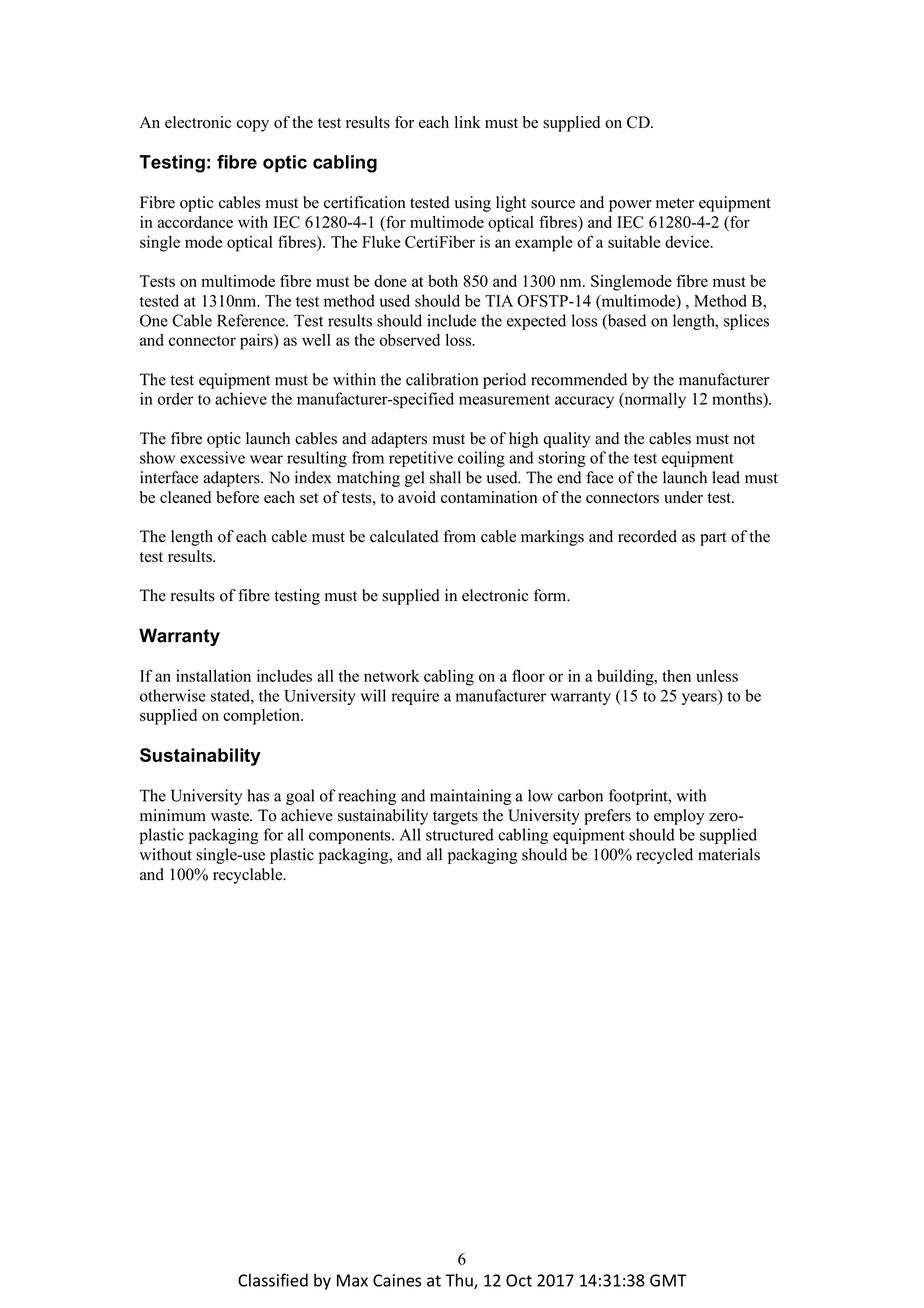 This screenshot has height=1308, width=924. Describe the element at coordinates (468, 122) in the screenshot. I see `link` at that location.
